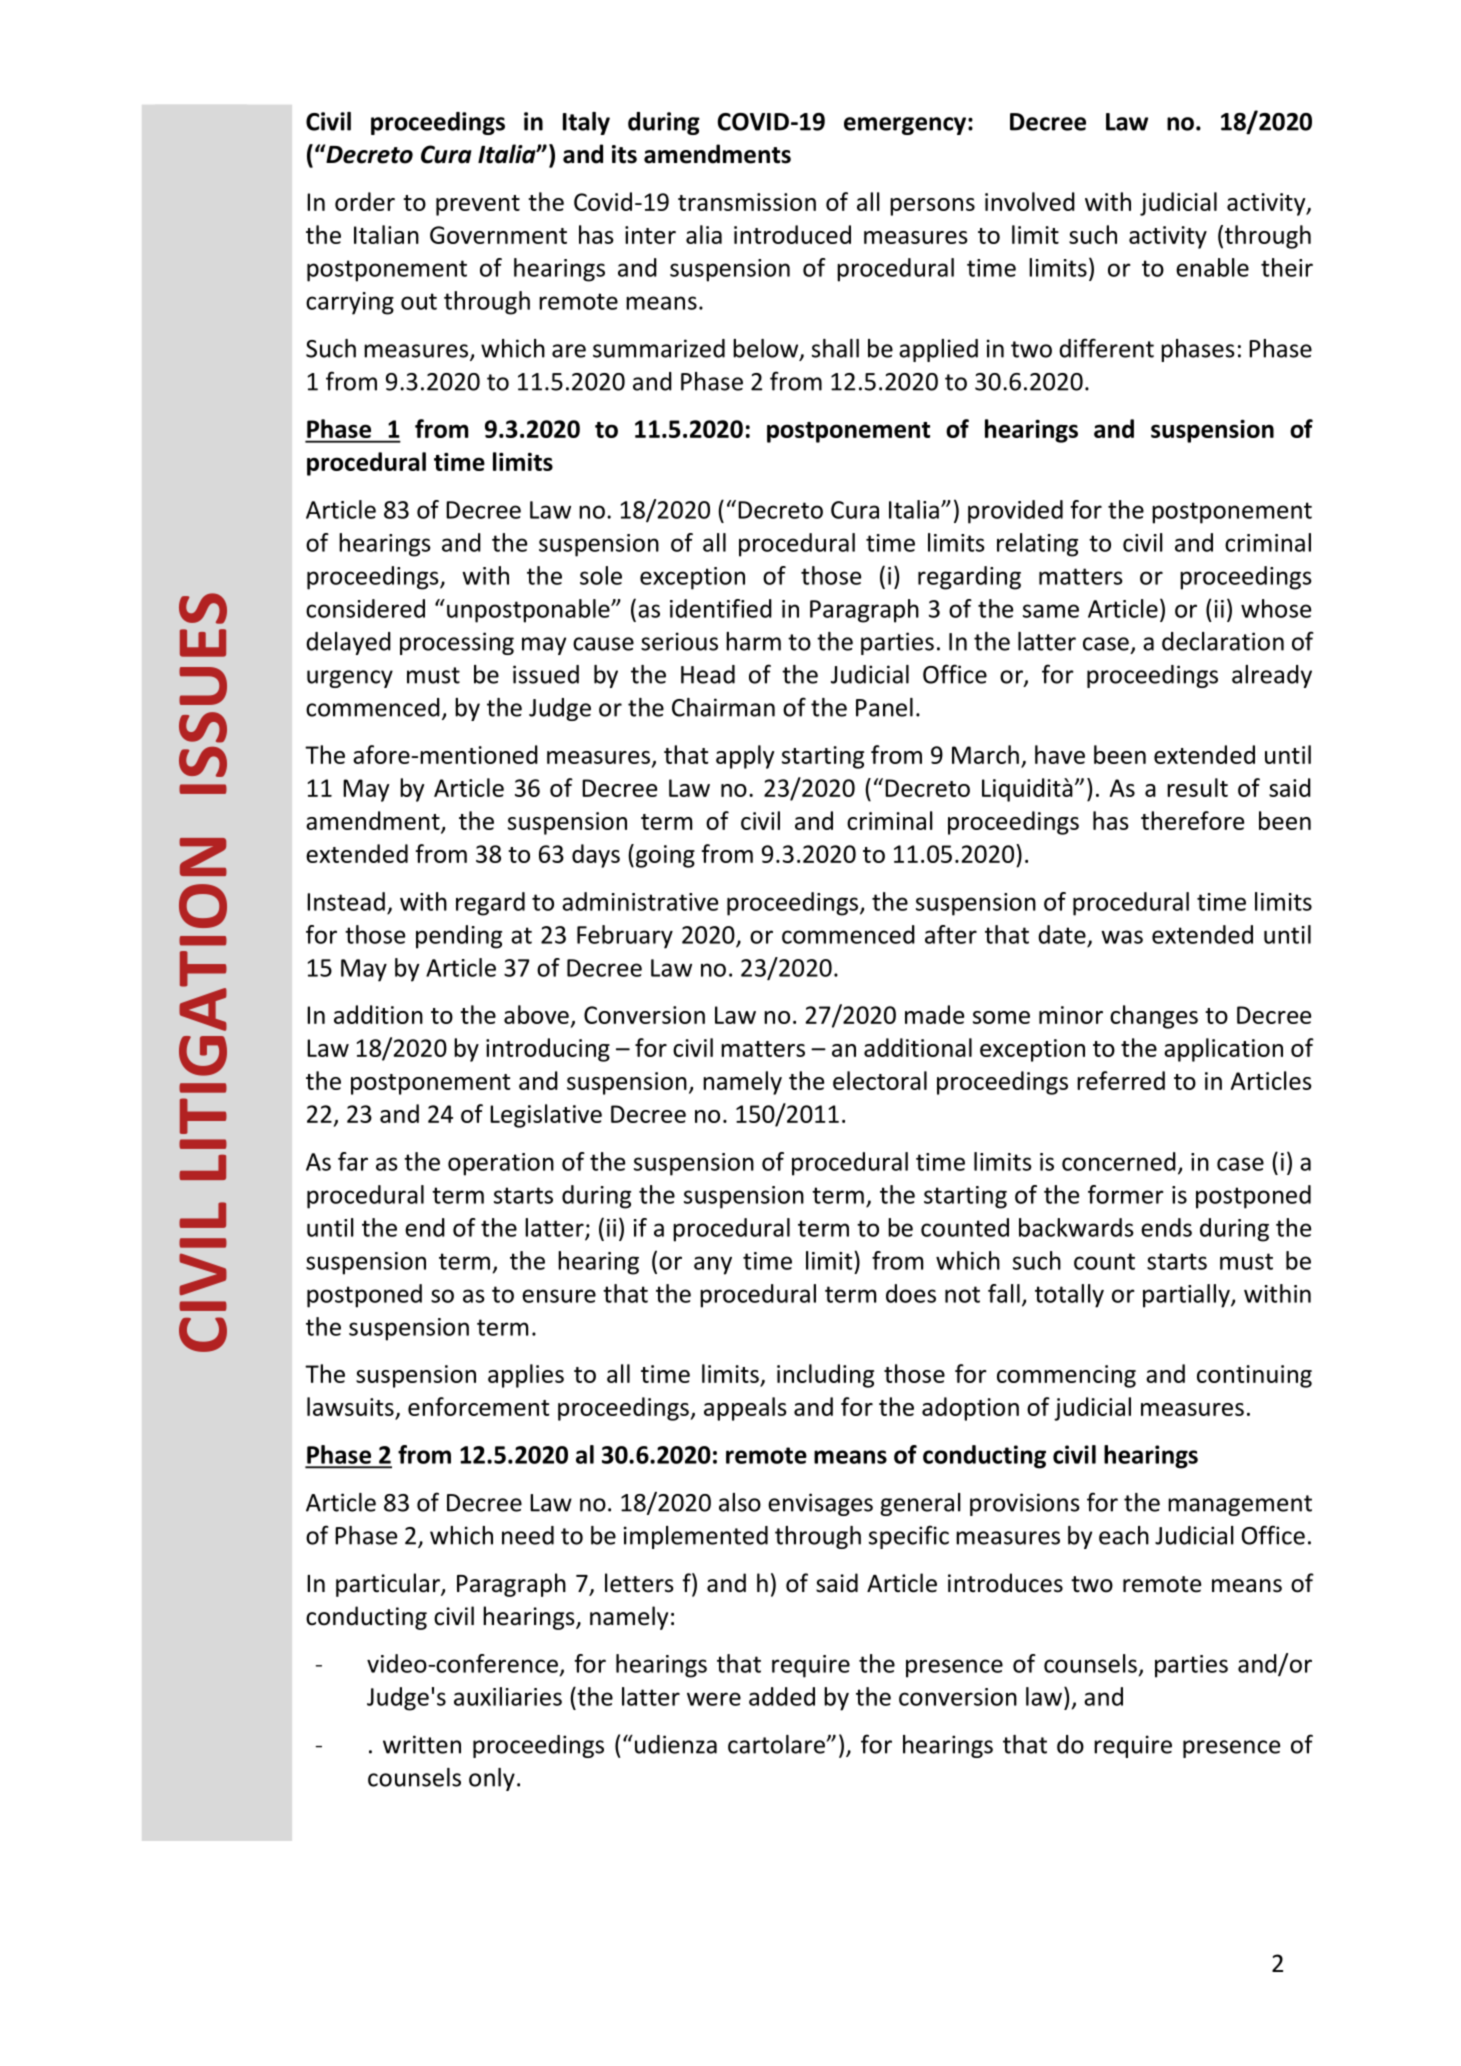  What do you see at coordinates (457, 643) in the image?
I see `processing` at bounding box center [457, 643].
